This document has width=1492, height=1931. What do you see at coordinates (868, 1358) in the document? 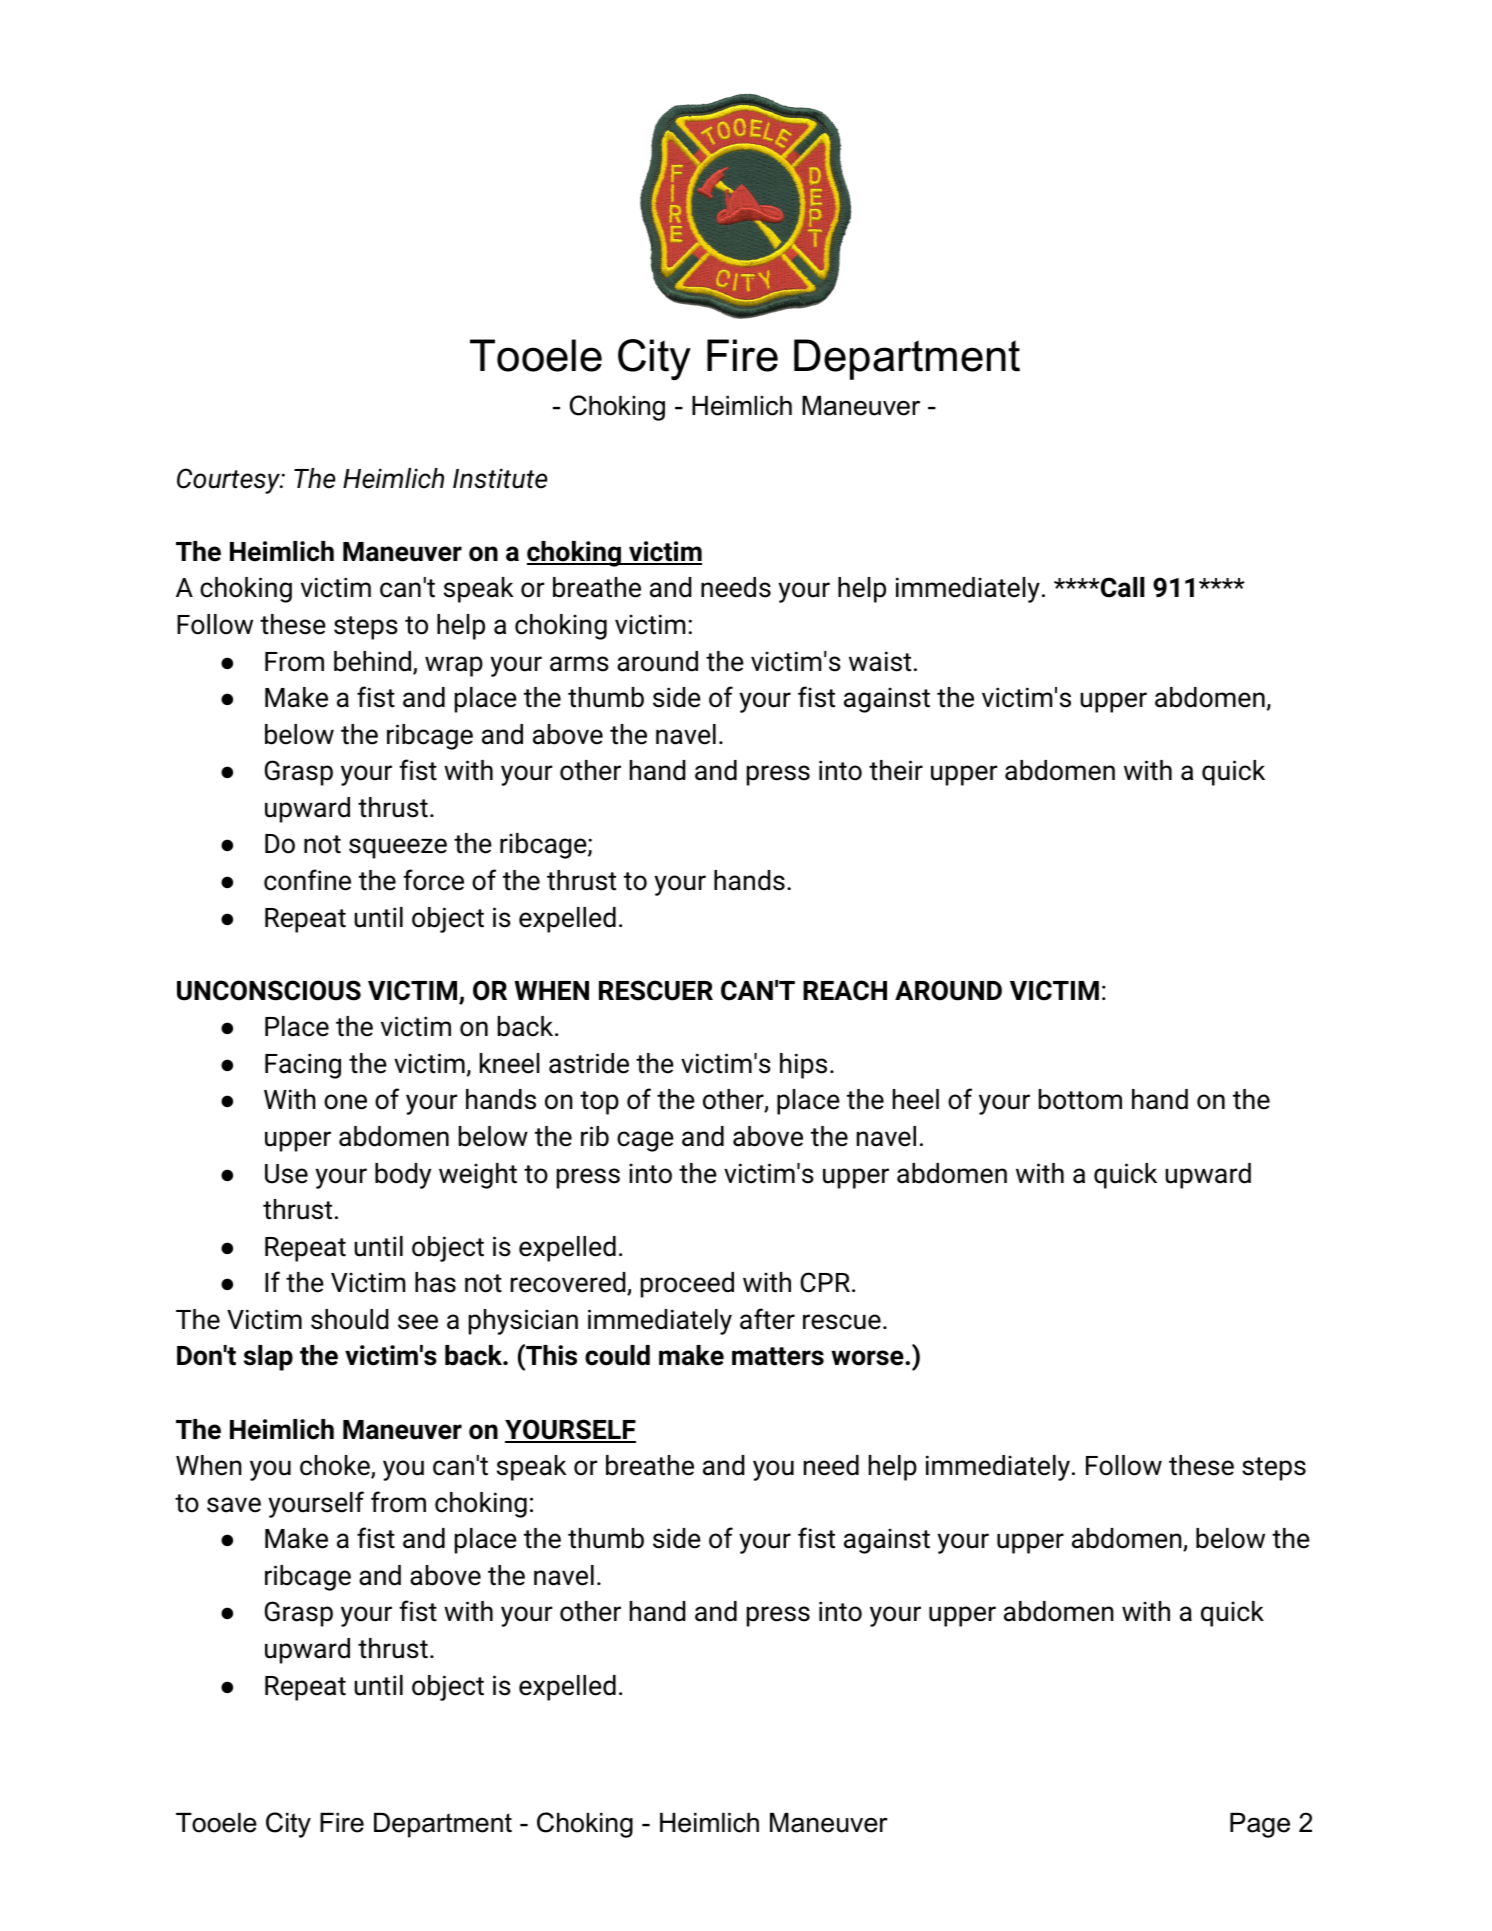
I see `worse` at bounding box center [868, 1358].
